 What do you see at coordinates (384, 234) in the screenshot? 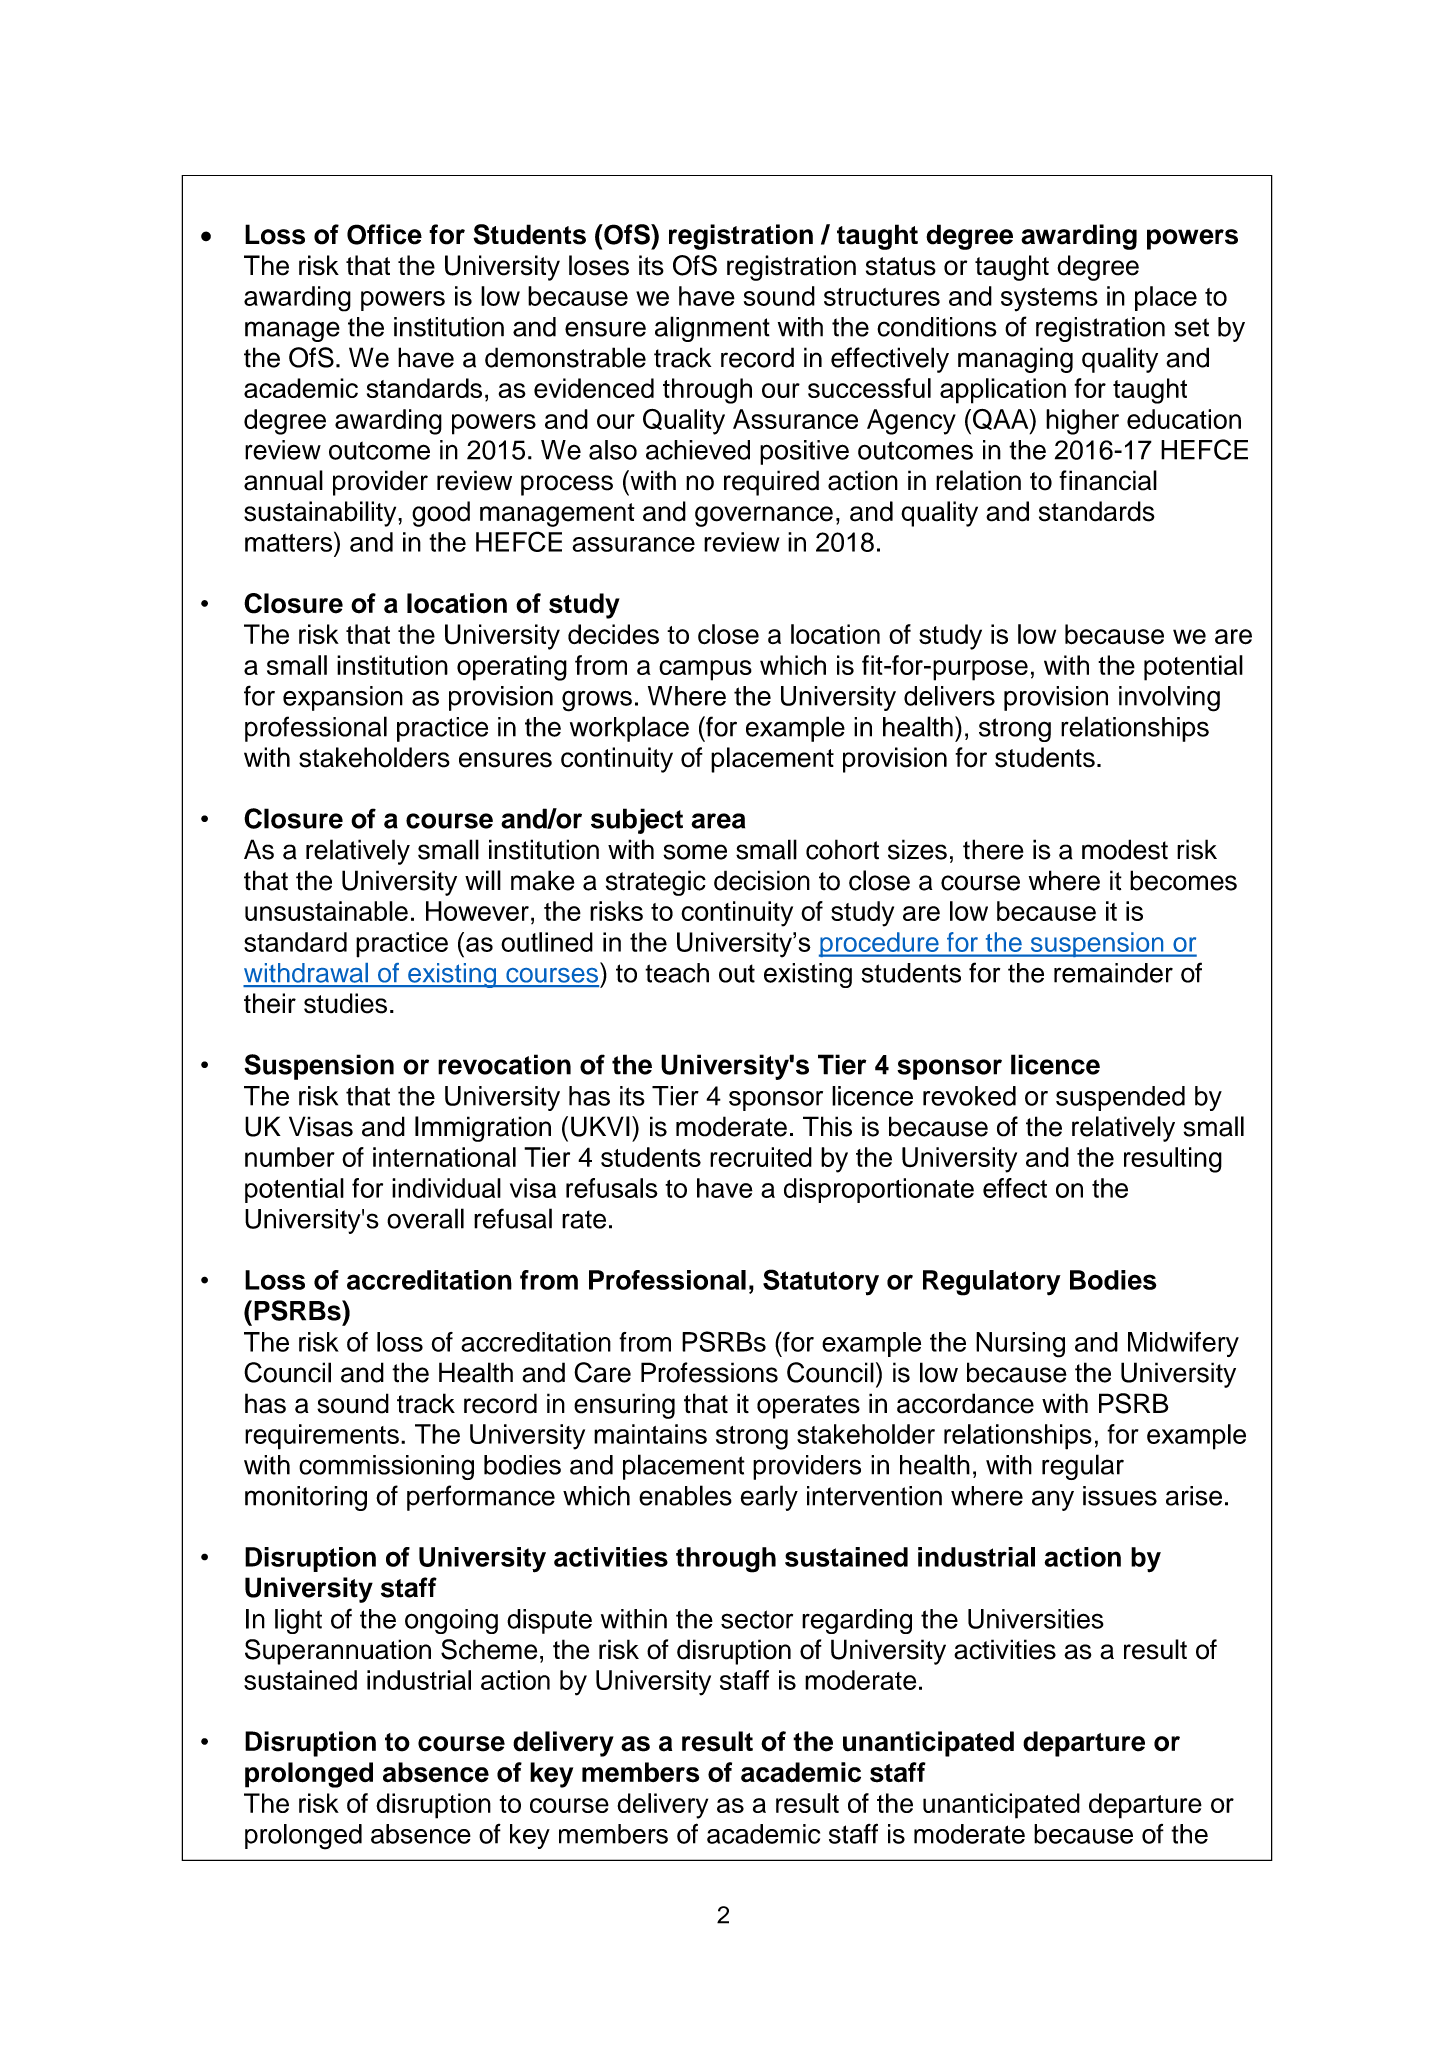
I see `Office` at bounding box center [384, 234].
